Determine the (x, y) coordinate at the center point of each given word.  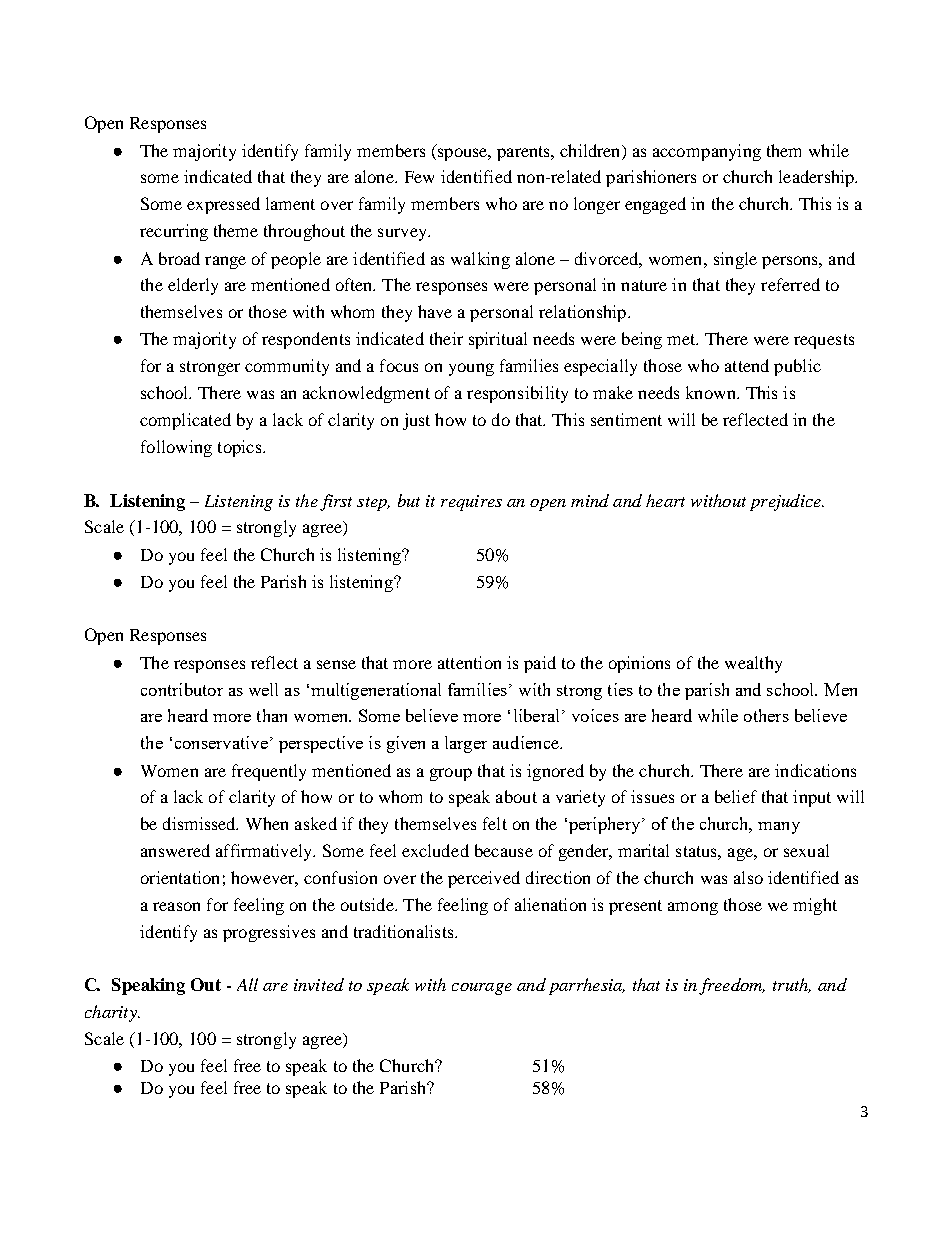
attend (747, 365)
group (451, 774)
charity (112, 1013)
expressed (223, 205)
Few (419, 177)
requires (471, 503)
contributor (182, 689)
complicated (185, 421)
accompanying (707, 152)
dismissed (200, 823)
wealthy (753, 664)
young (471, 369)
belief (736, 796)
